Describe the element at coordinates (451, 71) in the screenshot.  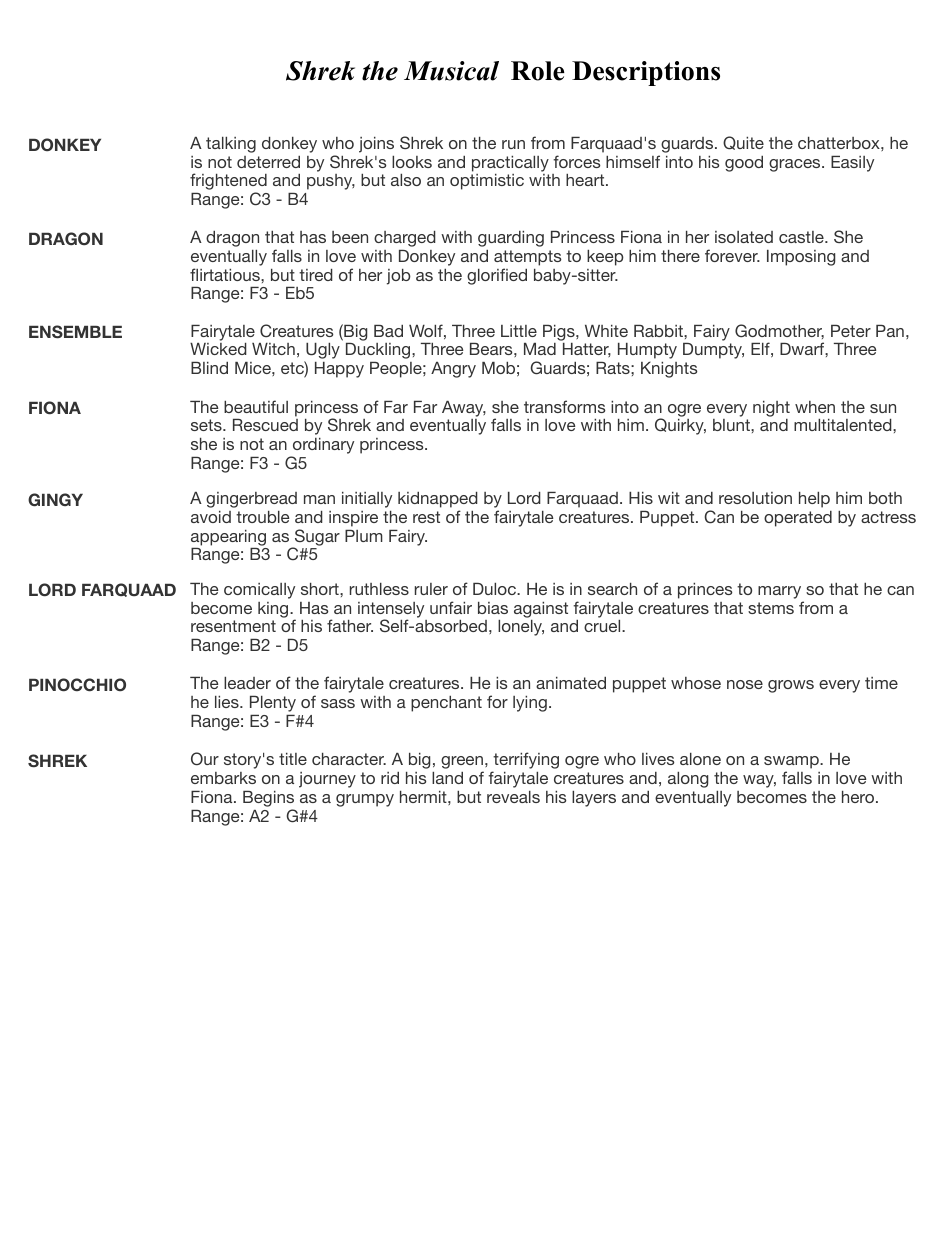
I see `Musical` at that location.
